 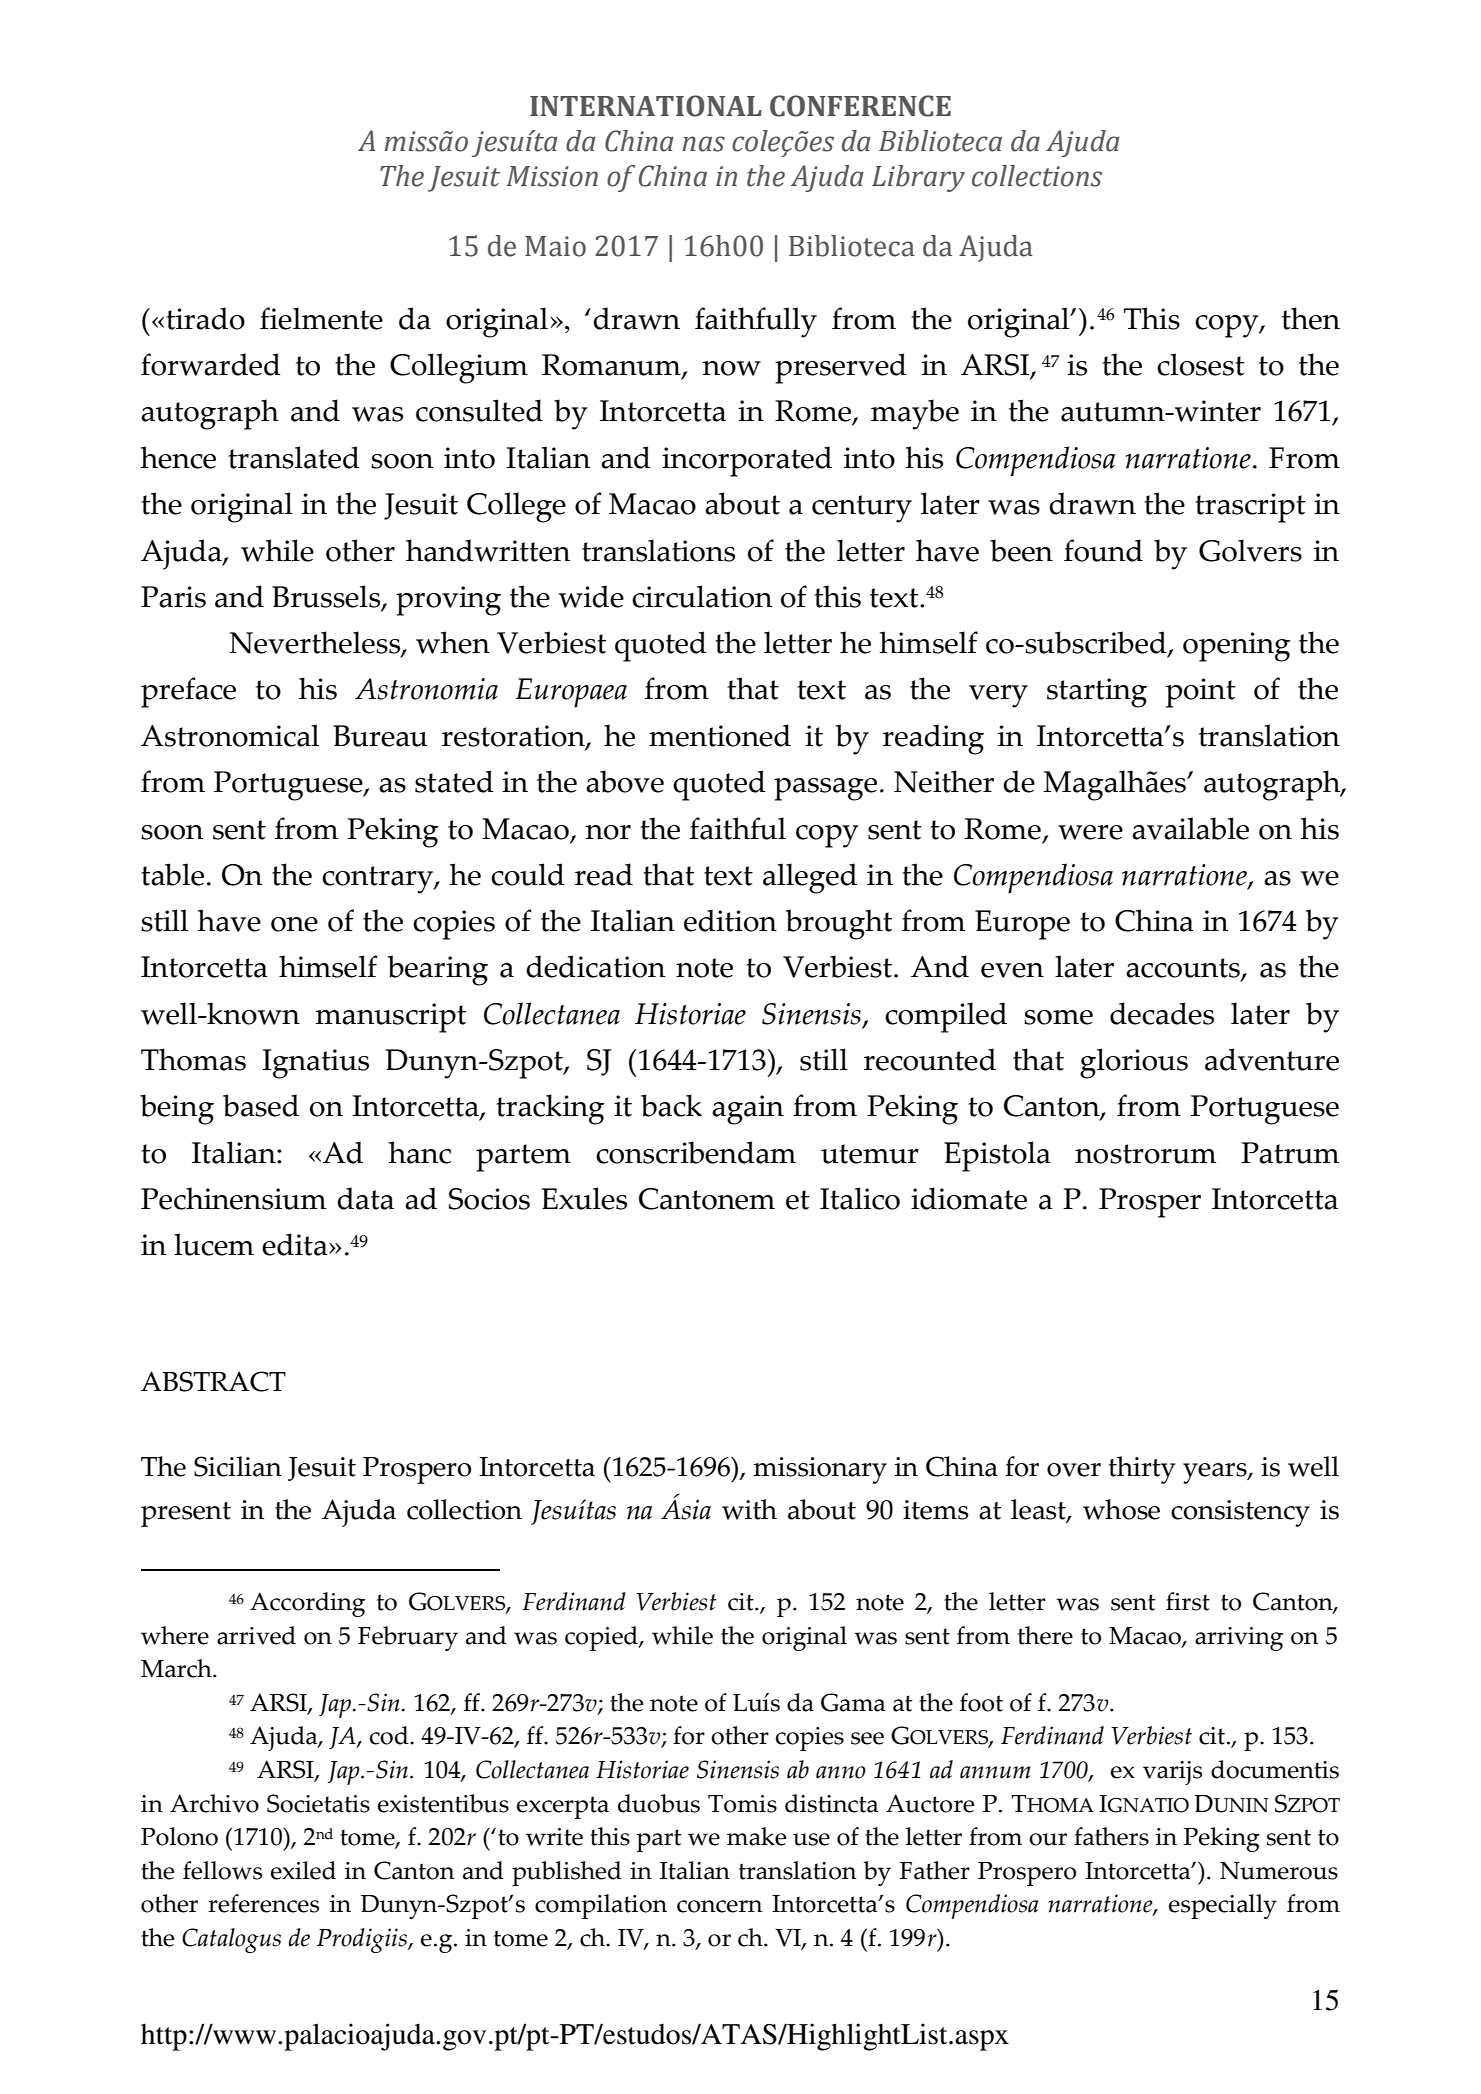 I want to click on Sicilian, so click(x=238, y=1466).
